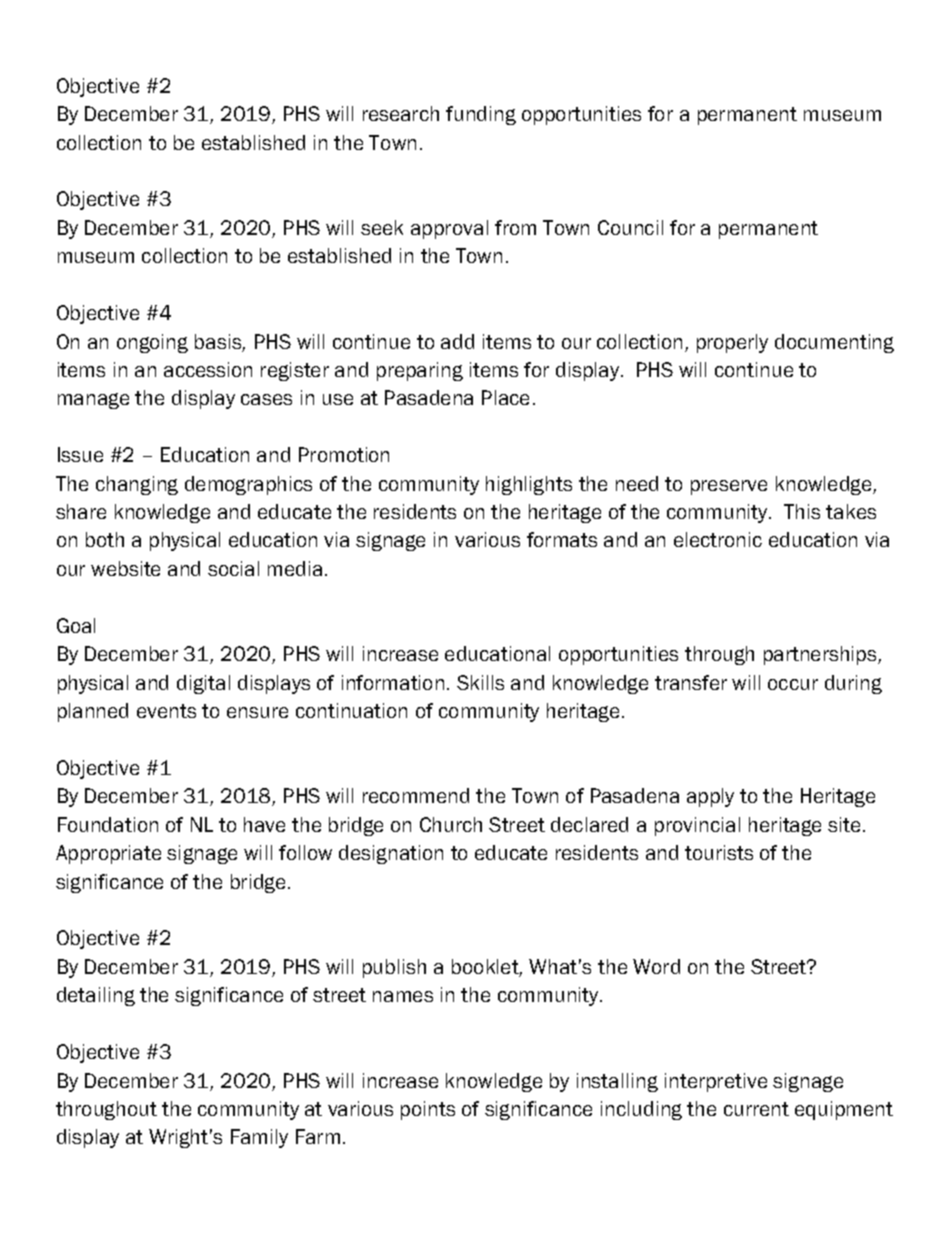  What do you see at coordinates (401, 113) in the screenshot?
I see `research` at bounding box center [401, 113].
